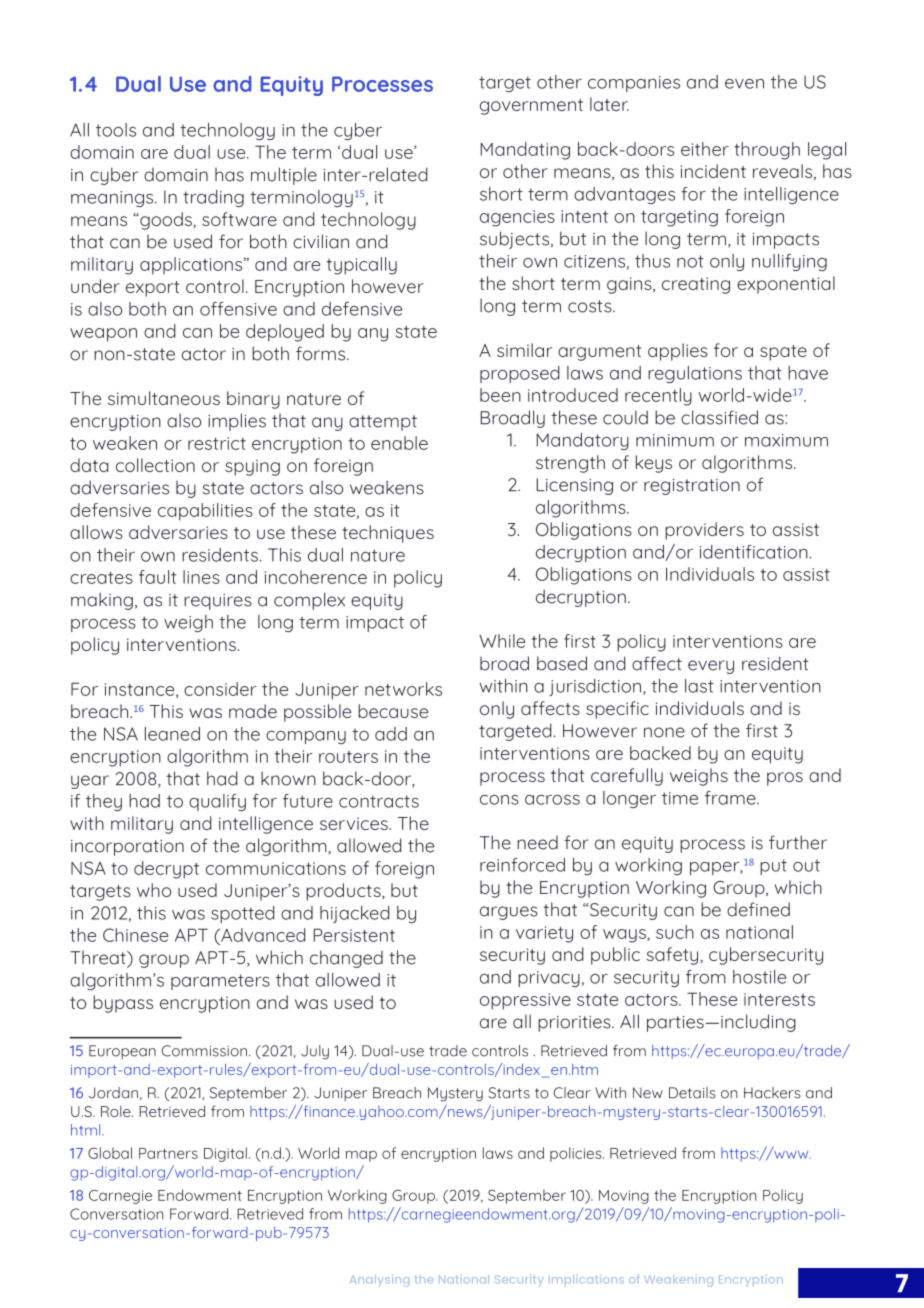 Image resolution: width=924 pixels, height=1308 pixels. Describe the element at coordinates (699, 686) in the image. I see `last` at that location.
